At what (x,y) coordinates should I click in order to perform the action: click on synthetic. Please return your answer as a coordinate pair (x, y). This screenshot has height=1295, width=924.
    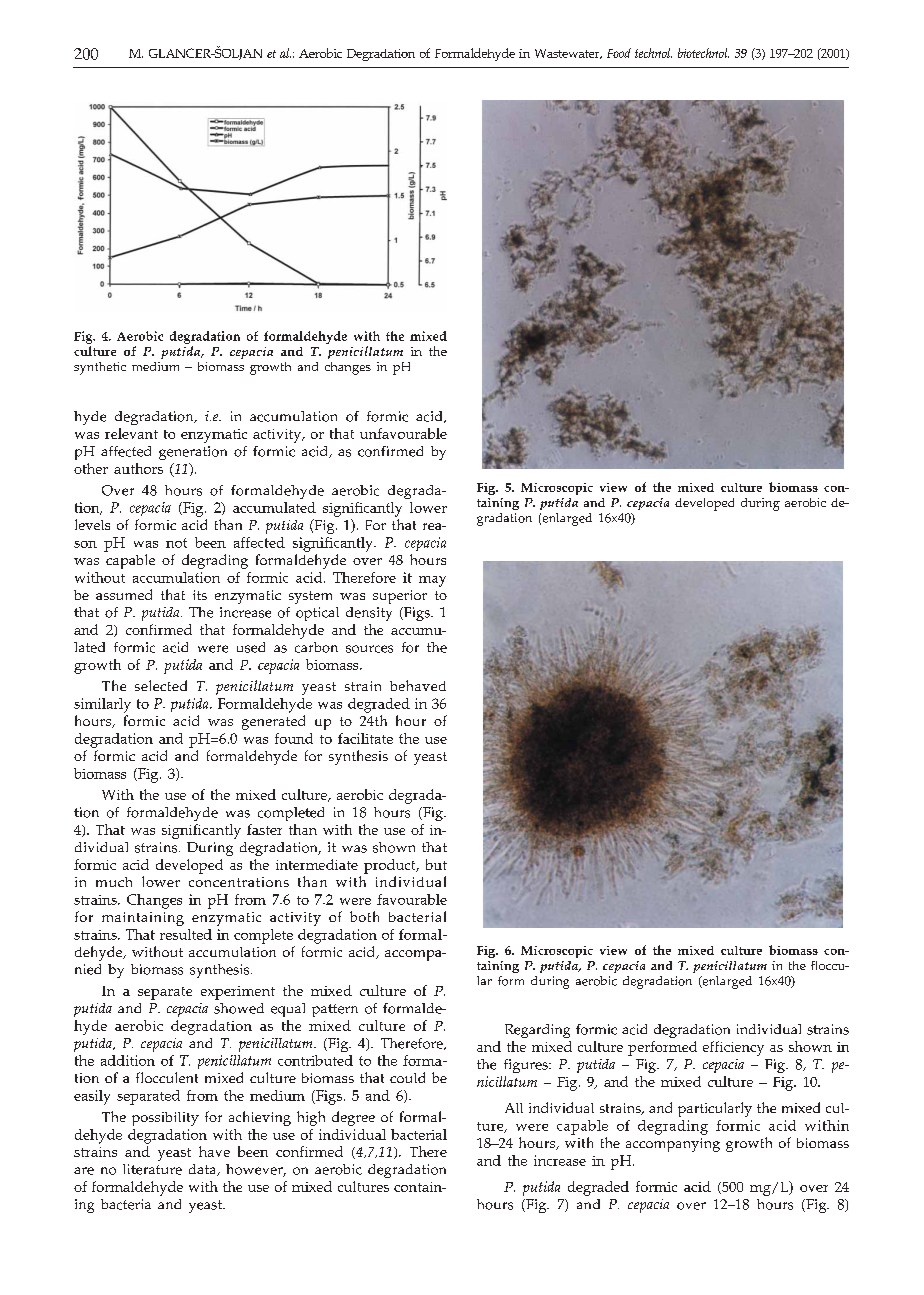
    Looking at the image, I should click on (100, 368).
